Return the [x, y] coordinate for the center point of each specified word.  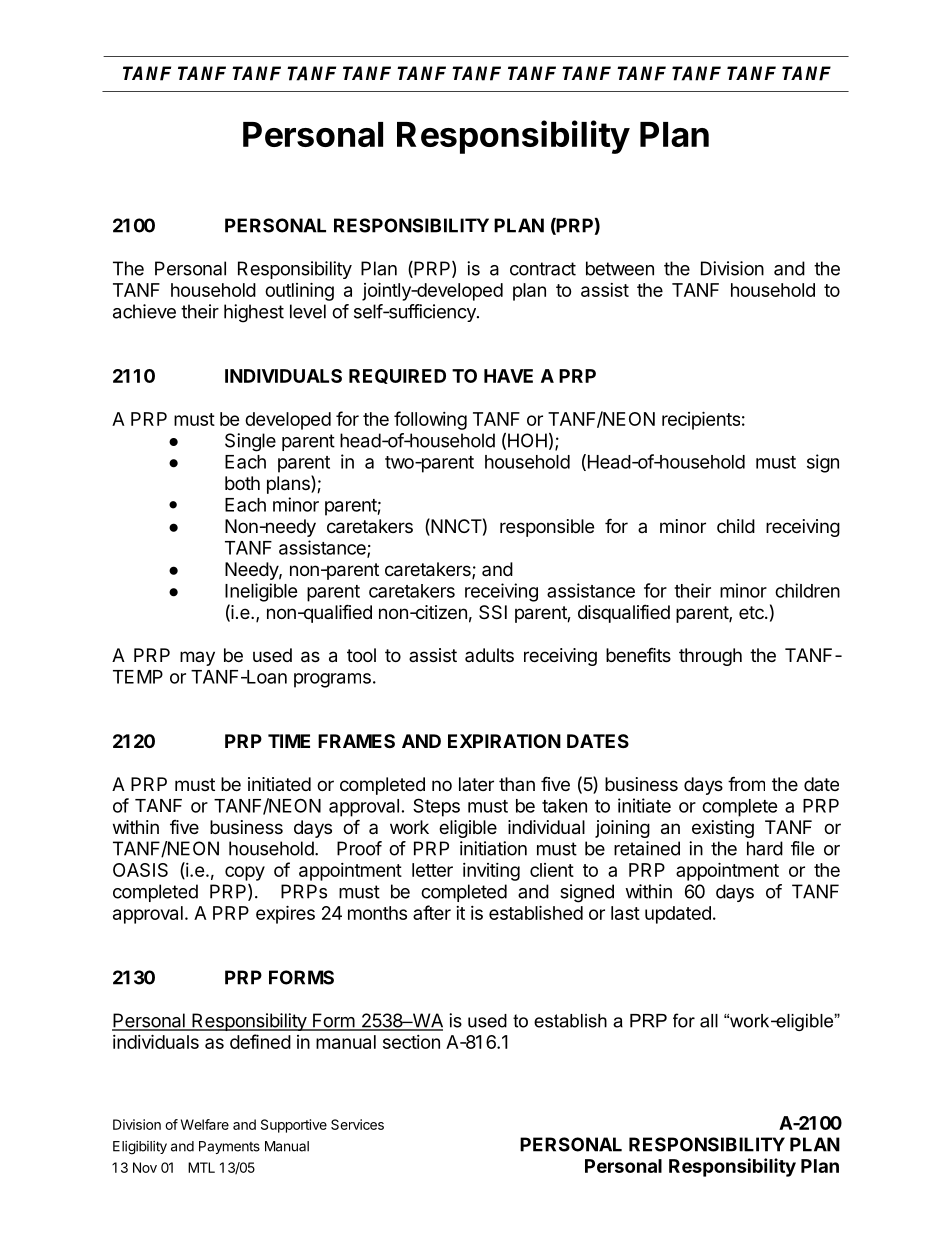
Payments [229, 1147]
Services [357, 1124]
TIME [289, 741]
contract [543, 269]
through [710, 657]
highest [254, 313]
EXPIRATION [504, 741]
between [620, 268]
